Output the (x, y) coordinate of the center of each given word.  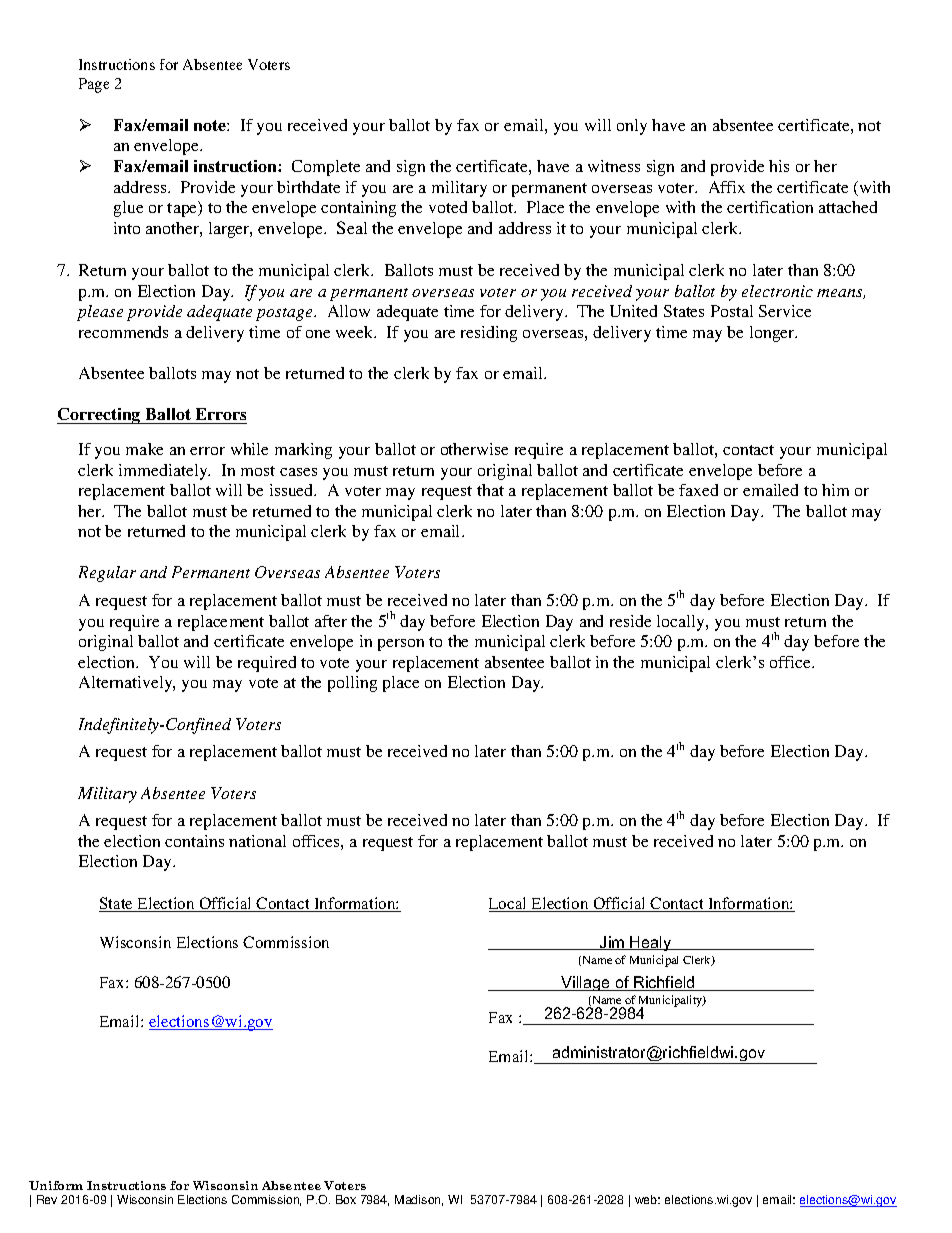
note (211, 125)
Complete (326, 168)
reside (630, 621)
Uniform (56, 1185)
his (779, 166)
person (401, 645)
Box (346, 1199)
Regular (107, 574)
